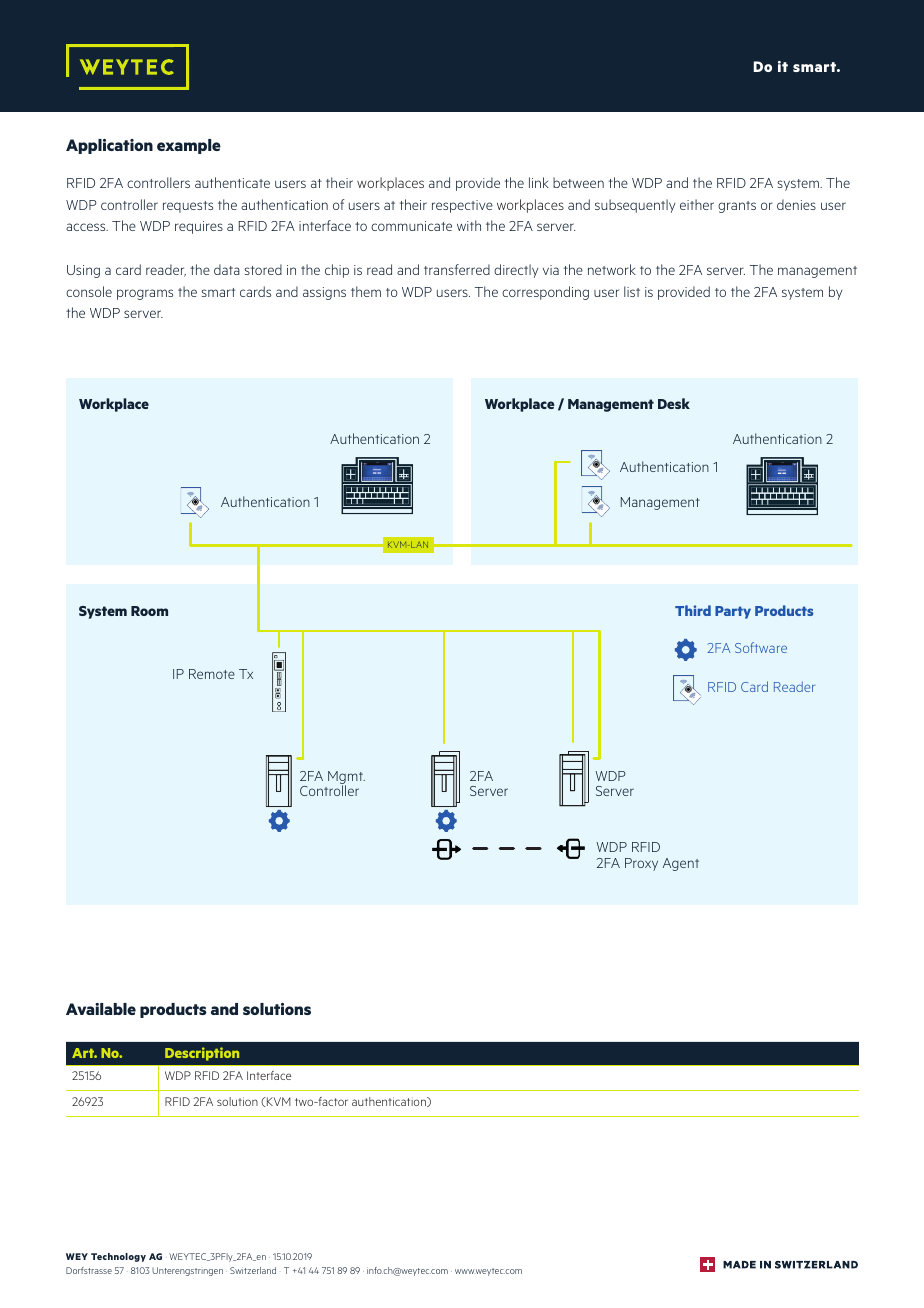 This page has height=1308, width=924. What do you see at coordinates (188, 207) in the page?
I see `requests` at bounding box center [188, 207].
